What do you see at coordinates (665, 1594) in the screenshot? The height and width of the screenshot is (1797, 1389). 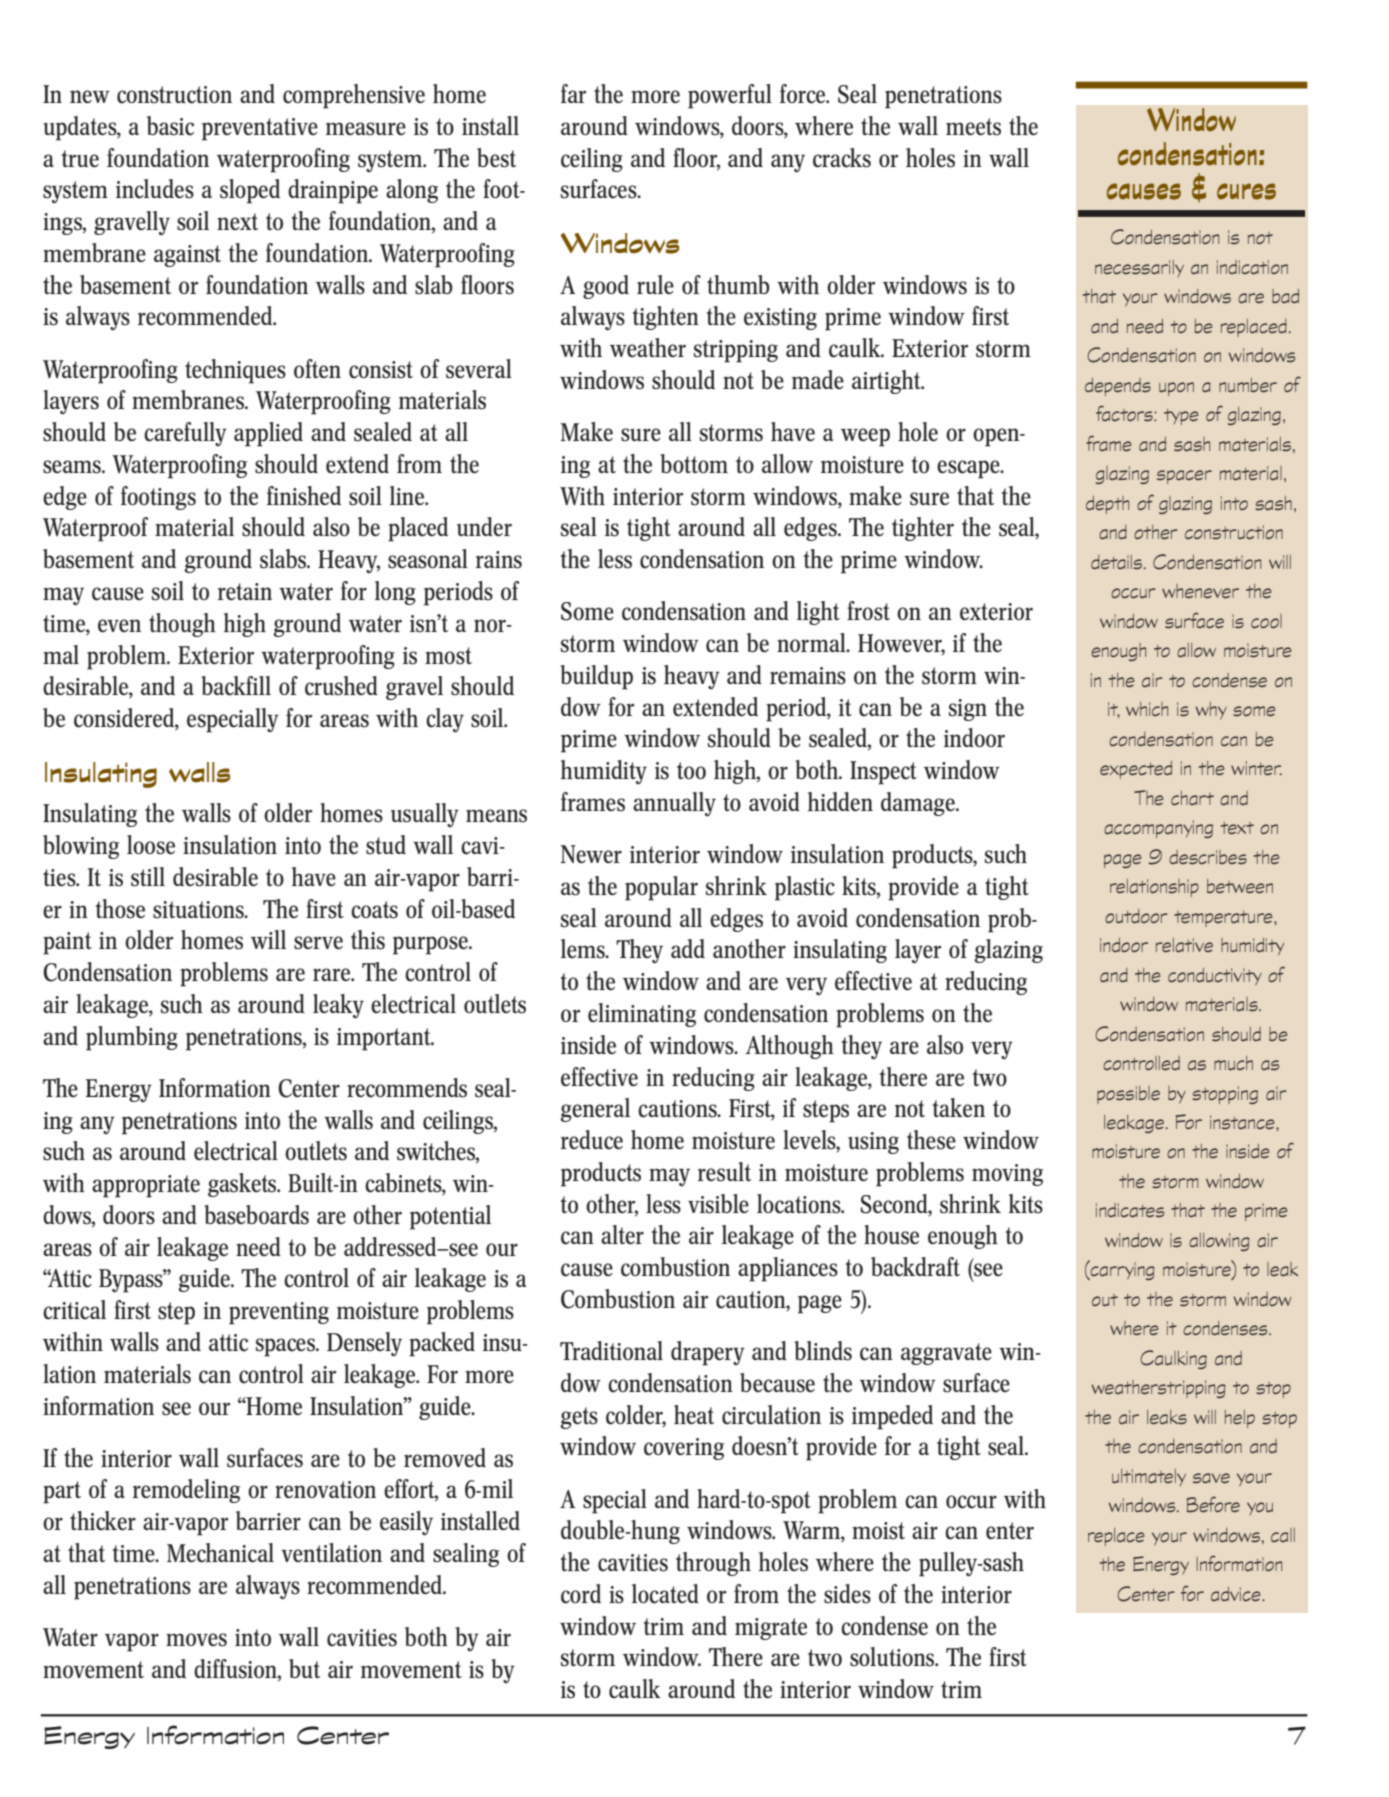 I see `located` at bounding box center [665, 1594].
